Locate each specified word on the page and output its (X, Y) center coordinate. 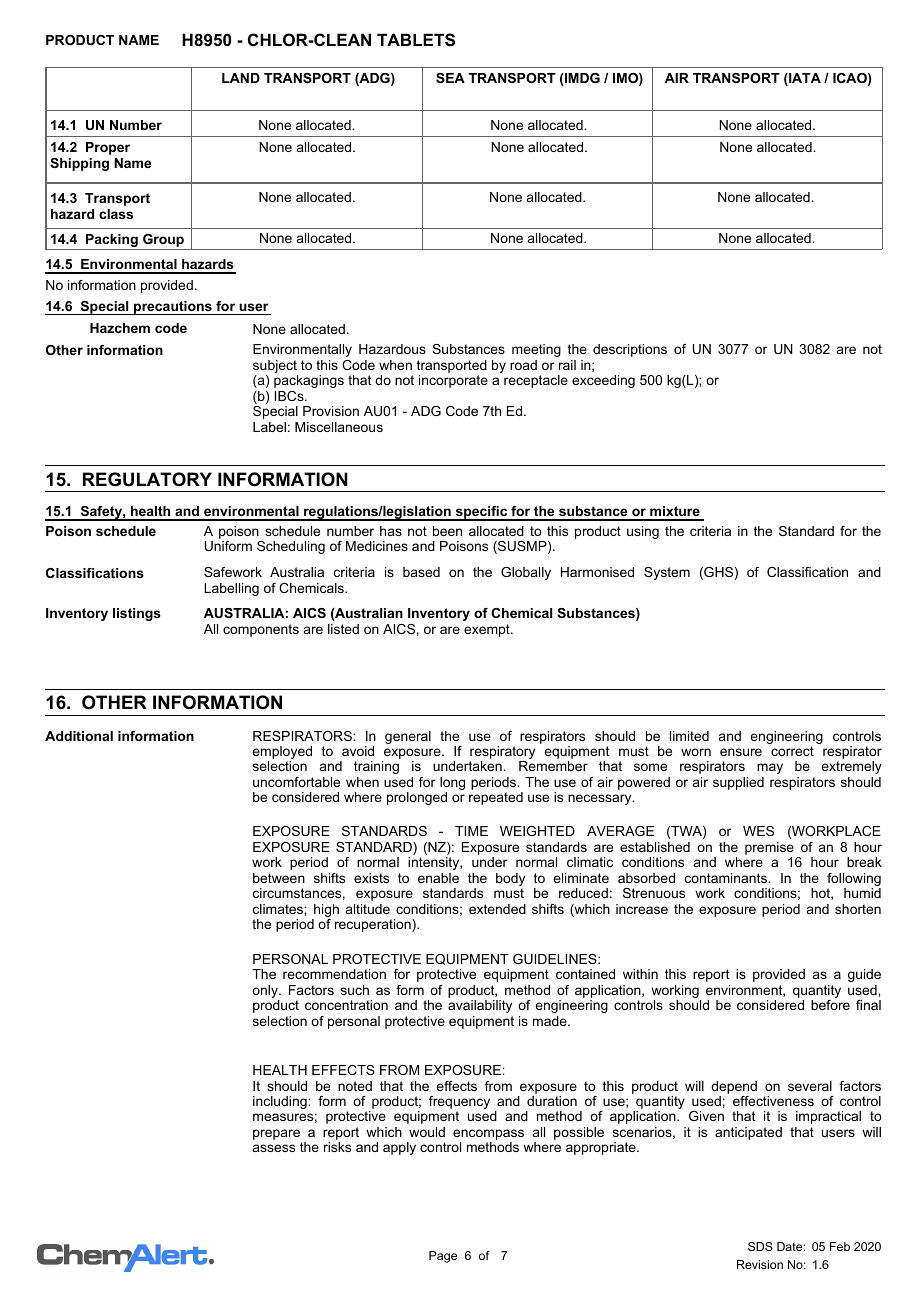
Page (443, 1257)
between (279, 878)
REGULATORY (147, 479)
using (643, 532)
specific (481, 513)
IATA (804, 79)
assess (274, 1148)
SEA (450, 78)
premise (769, 850)
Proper (108, 148)
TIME (471, 831)
